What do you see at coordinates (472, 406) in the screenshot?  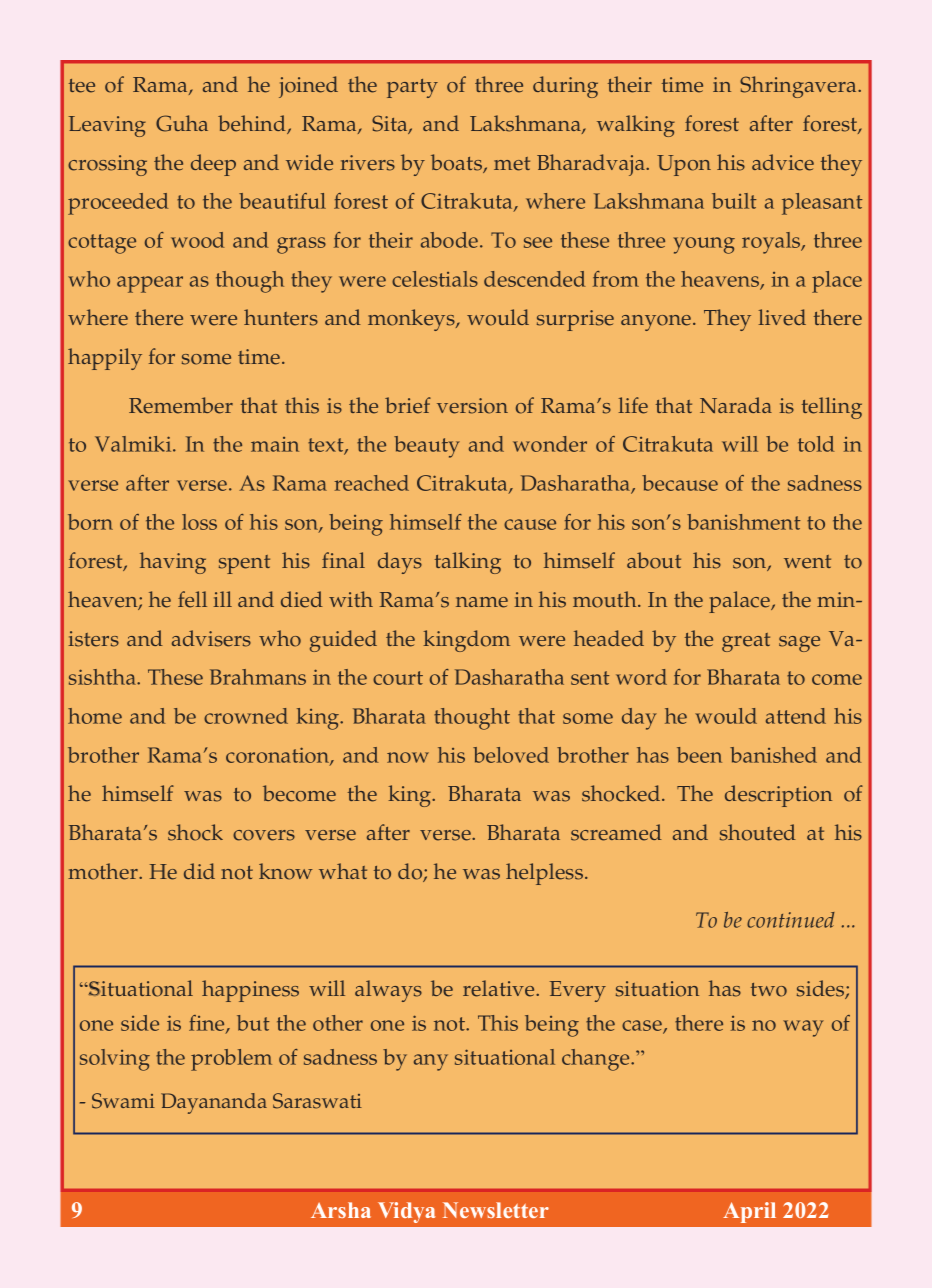 I see `version` at bounding box center [472, 406].
